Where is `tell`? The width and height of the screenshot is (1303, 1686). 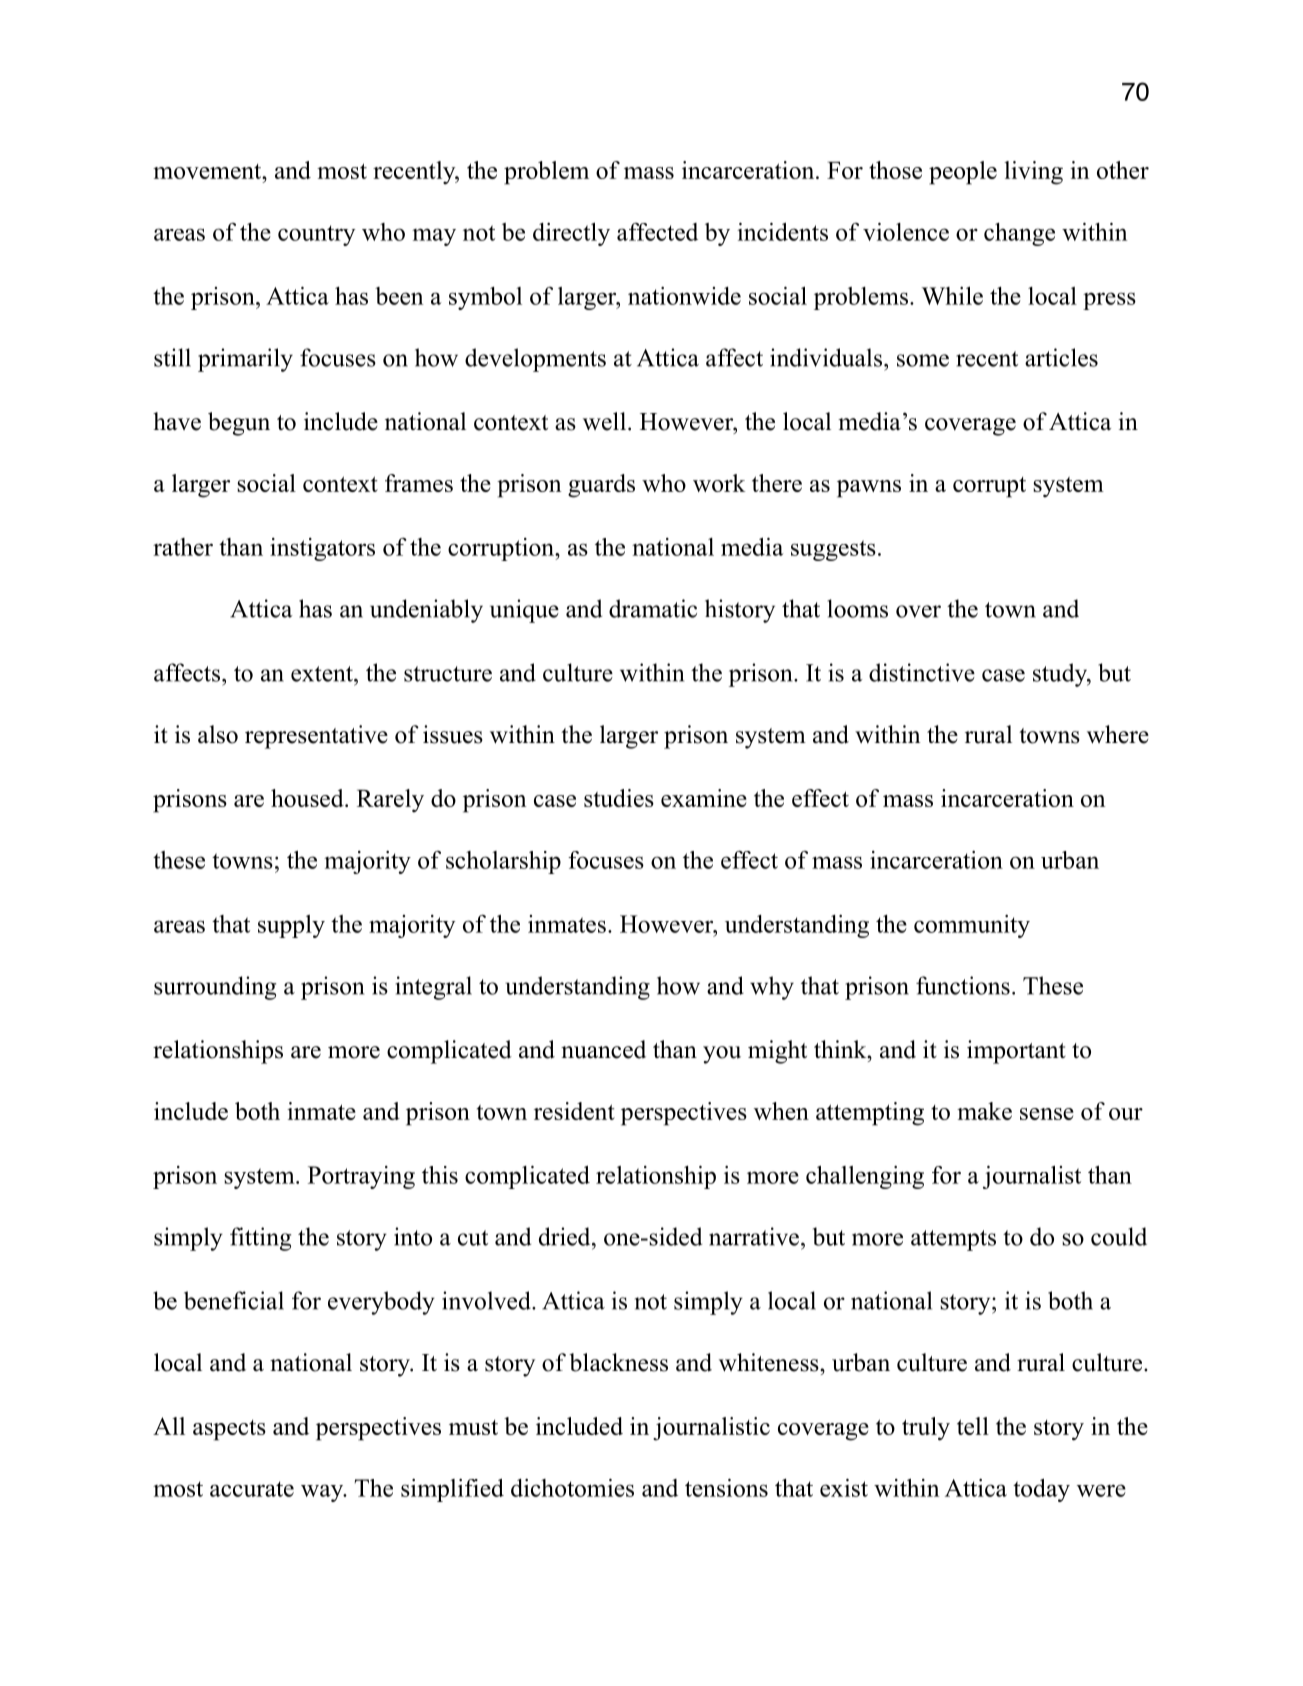
tell is located at coordinates (973, 1426).
